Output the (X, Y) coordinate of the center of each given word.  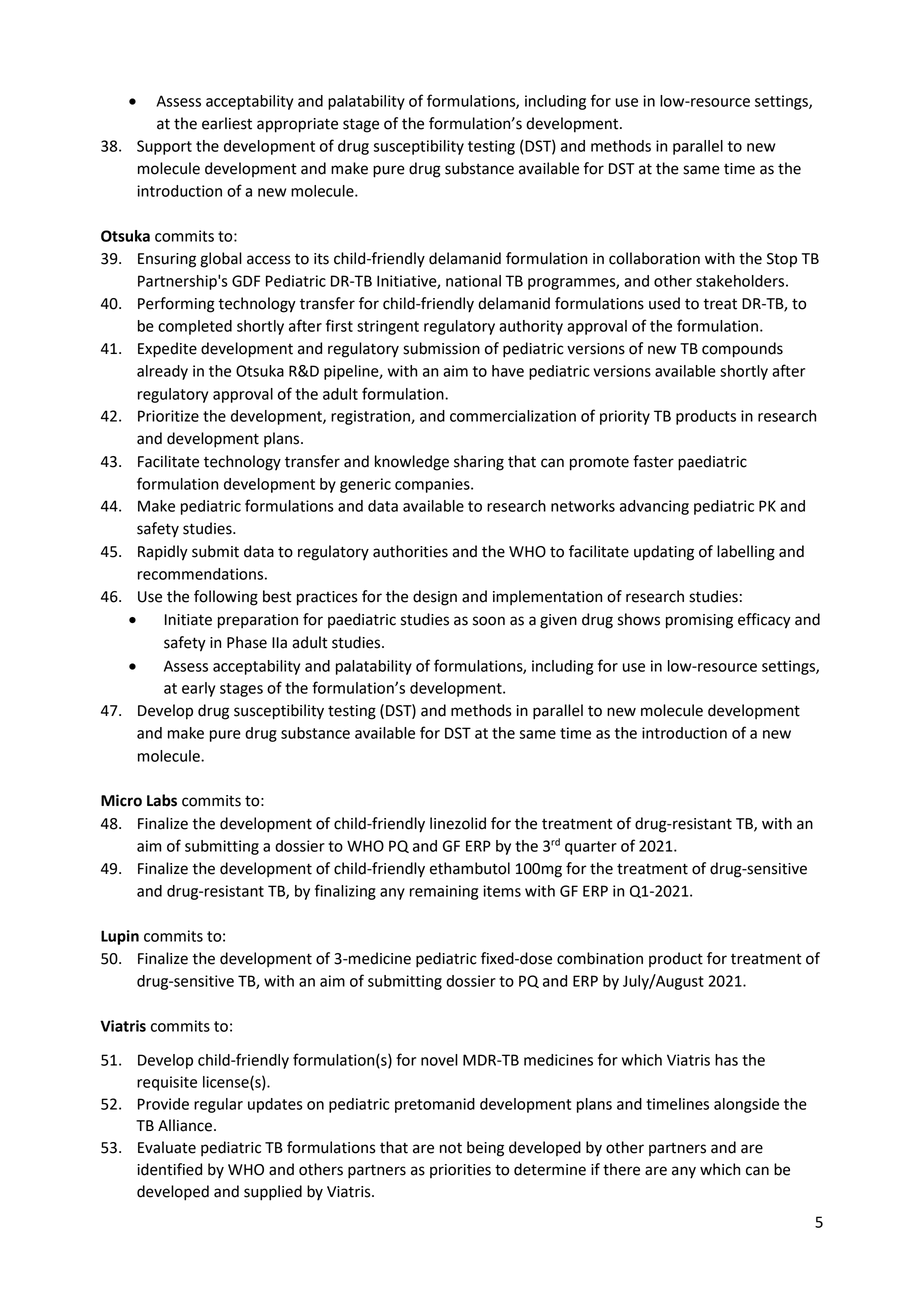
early (198, 689)
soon (489, 621)
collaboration (654, 258)
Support (164, 147)
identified (169, 1169)
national (473, 281)
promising (699, 621)
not (451, 1148)
